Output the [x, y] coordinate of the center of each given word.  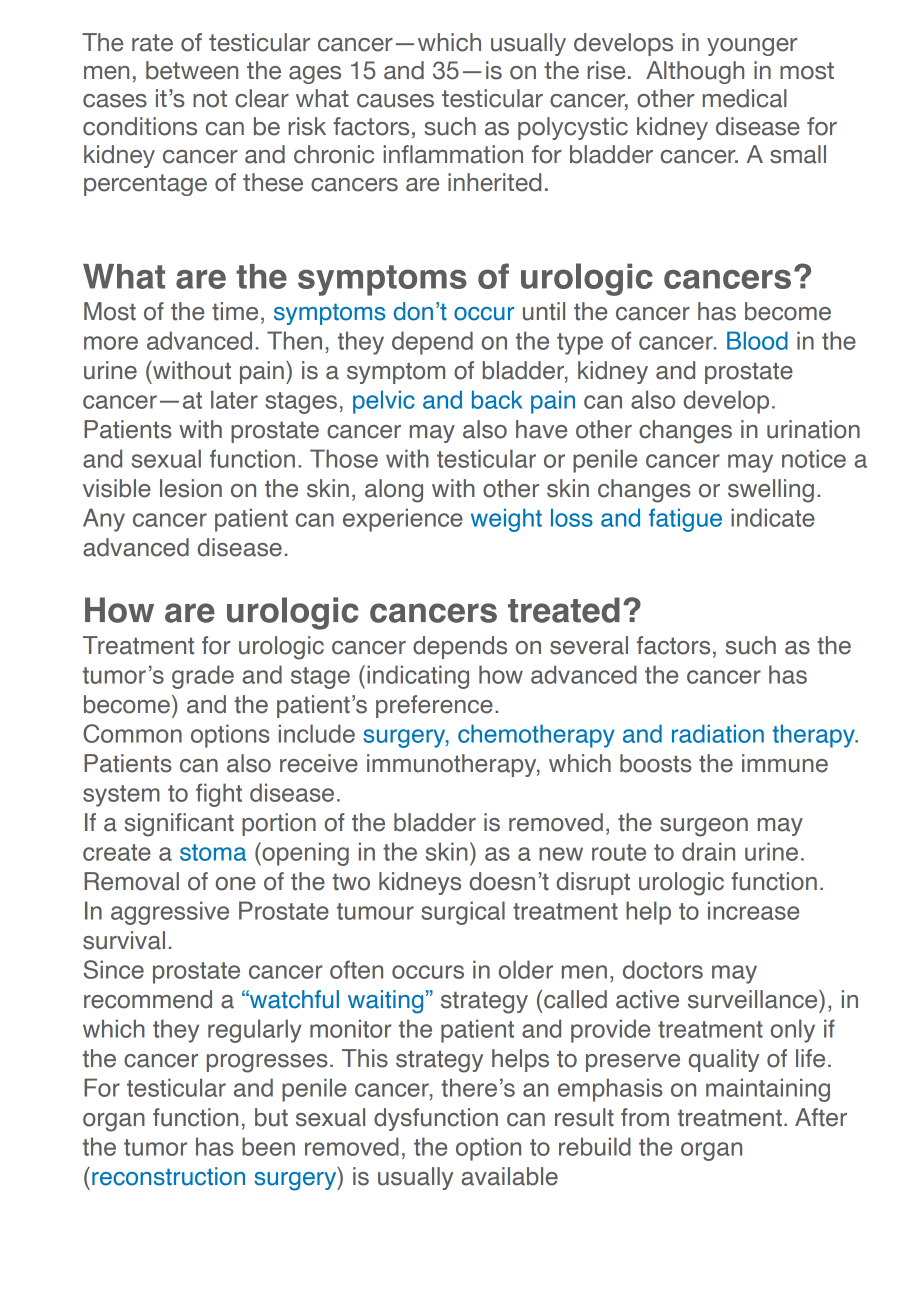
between [192, 70]
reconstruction [168, 1176]
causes [395, 101]
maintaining [768, 1090]
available [509, 1176]
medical [745, 98]
